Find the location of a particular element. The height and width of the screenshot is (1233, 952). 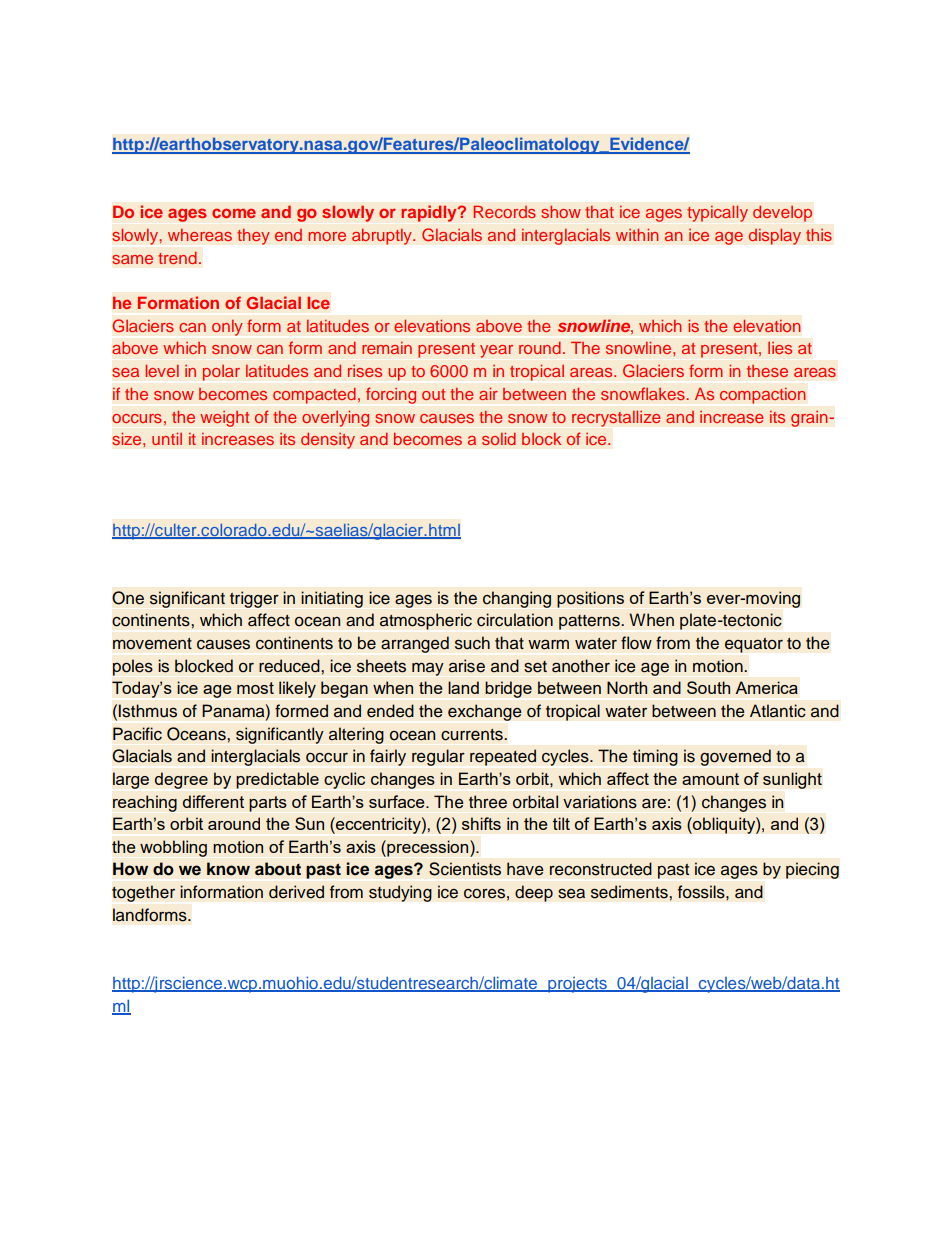

trigger is located at coordinates (254, 599).
